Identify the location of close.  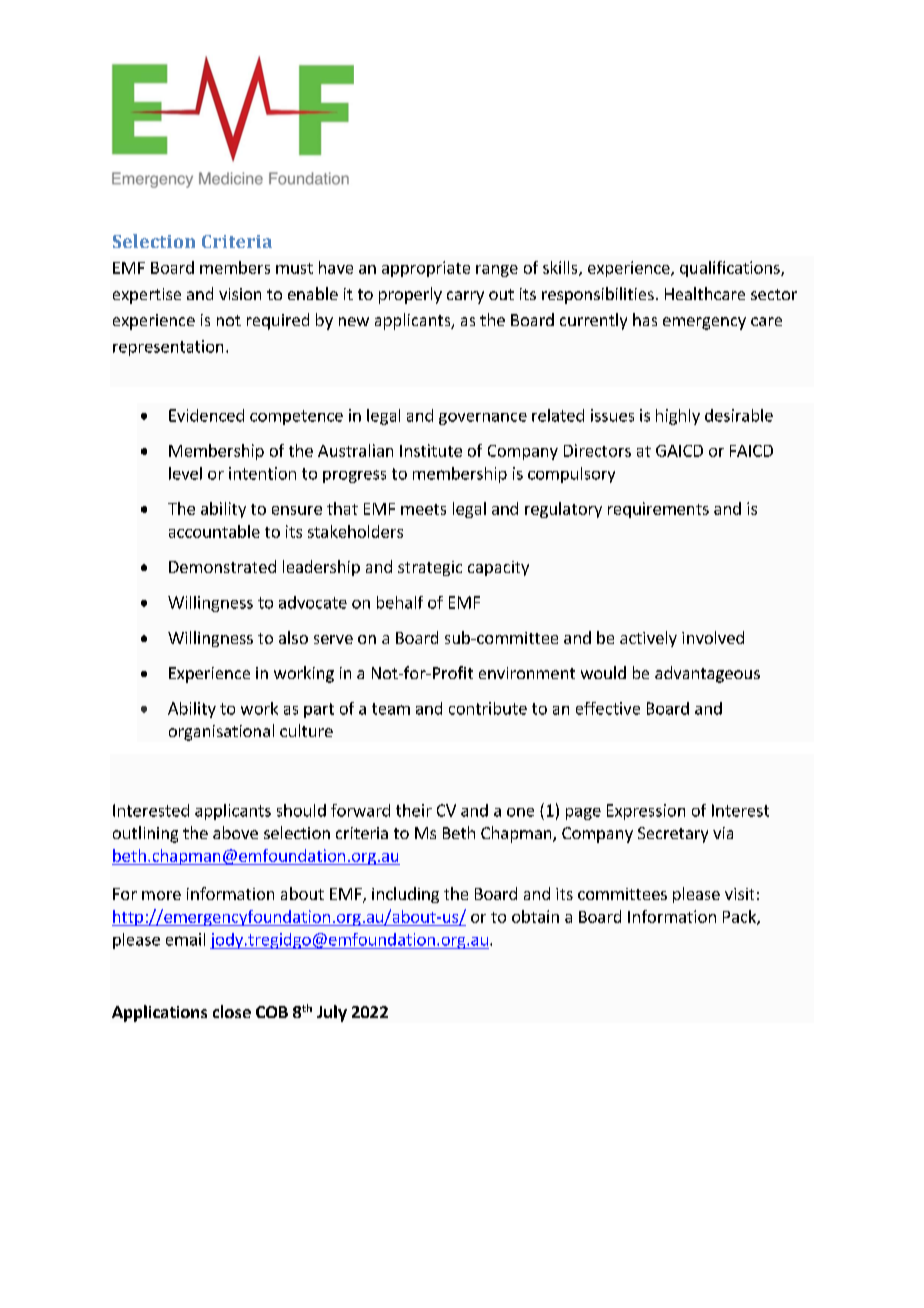
(232, 1011).
